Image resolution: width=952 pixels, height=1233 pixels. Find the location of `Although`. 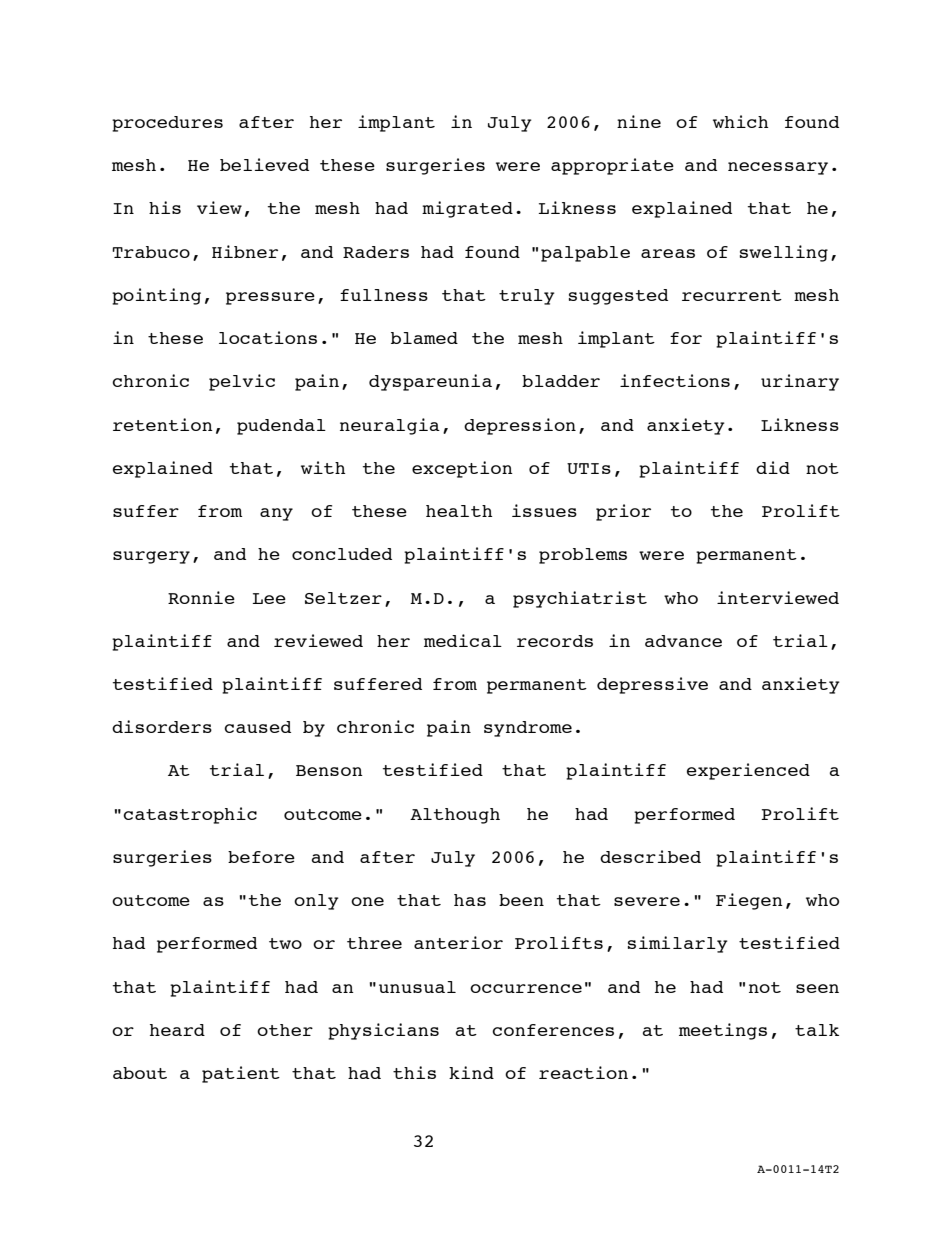

Although is located at coordinates (455, 816).
